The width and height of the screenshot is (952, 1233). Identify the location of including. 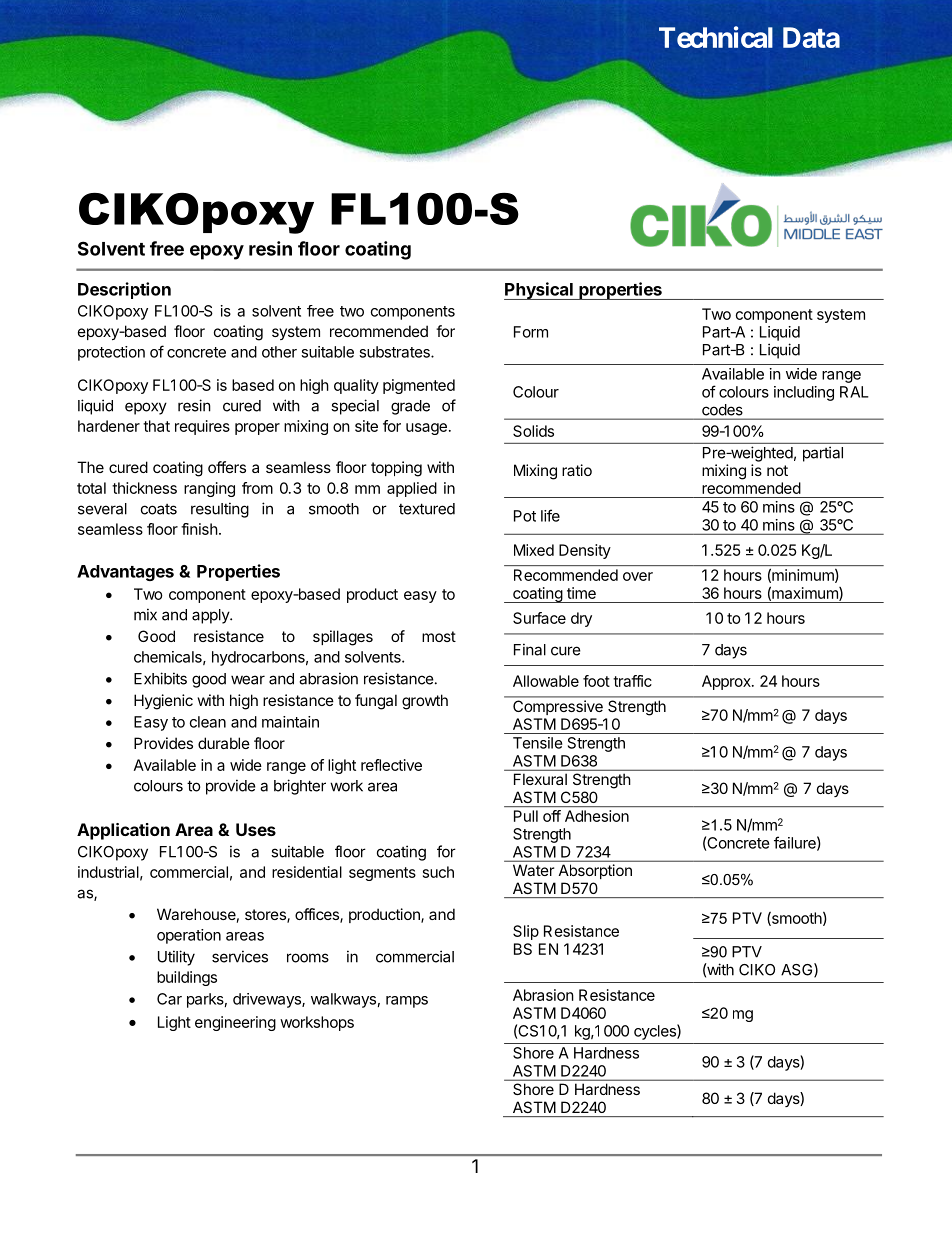
(804, 393).
